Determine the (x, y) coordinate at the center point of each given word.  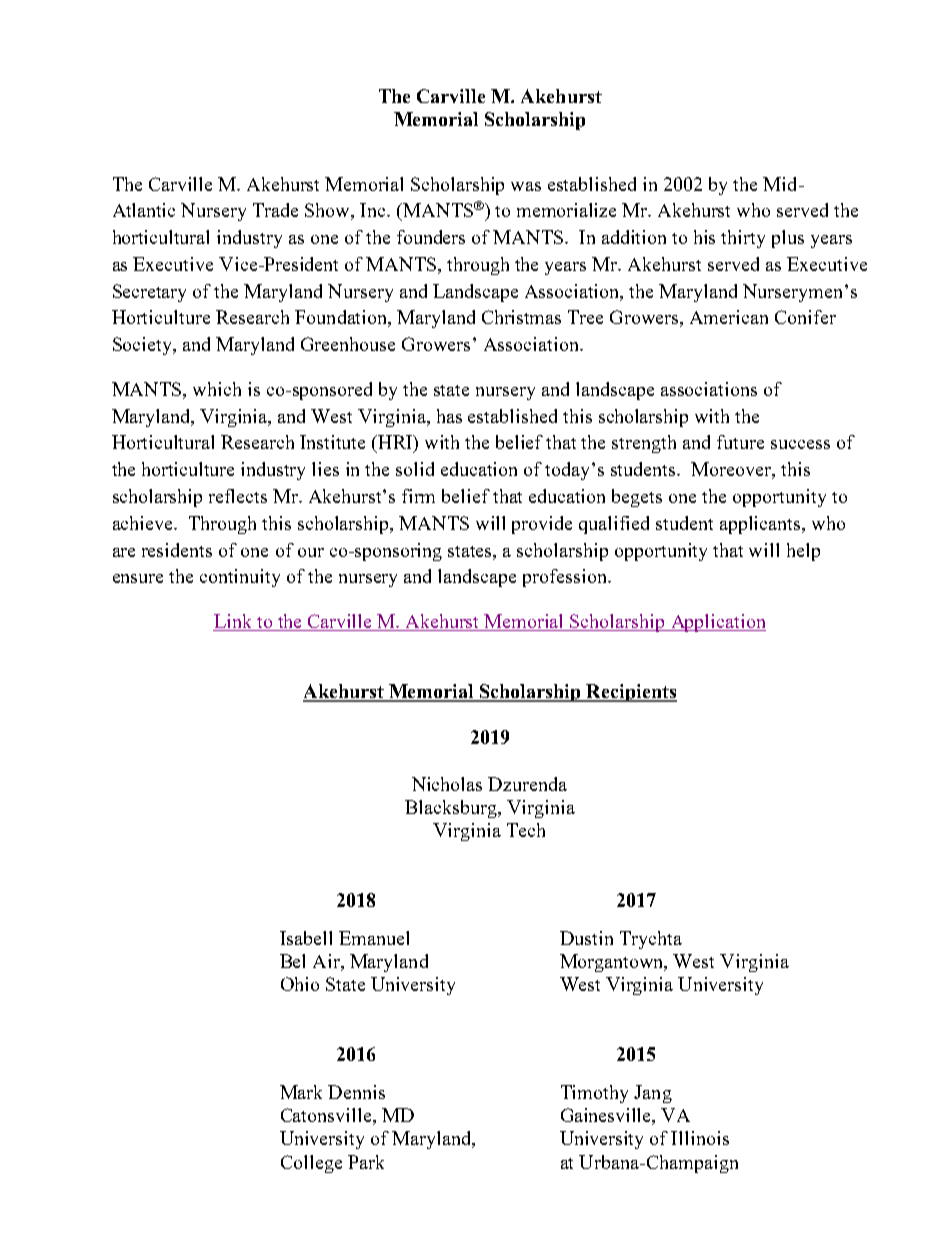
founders (431, 237)
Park (366, 1162)
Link (234, 622)
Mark (301, 1092)
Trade (275, 210)
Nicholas (447, 784)
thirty (743, 239)
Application (717, 623)
